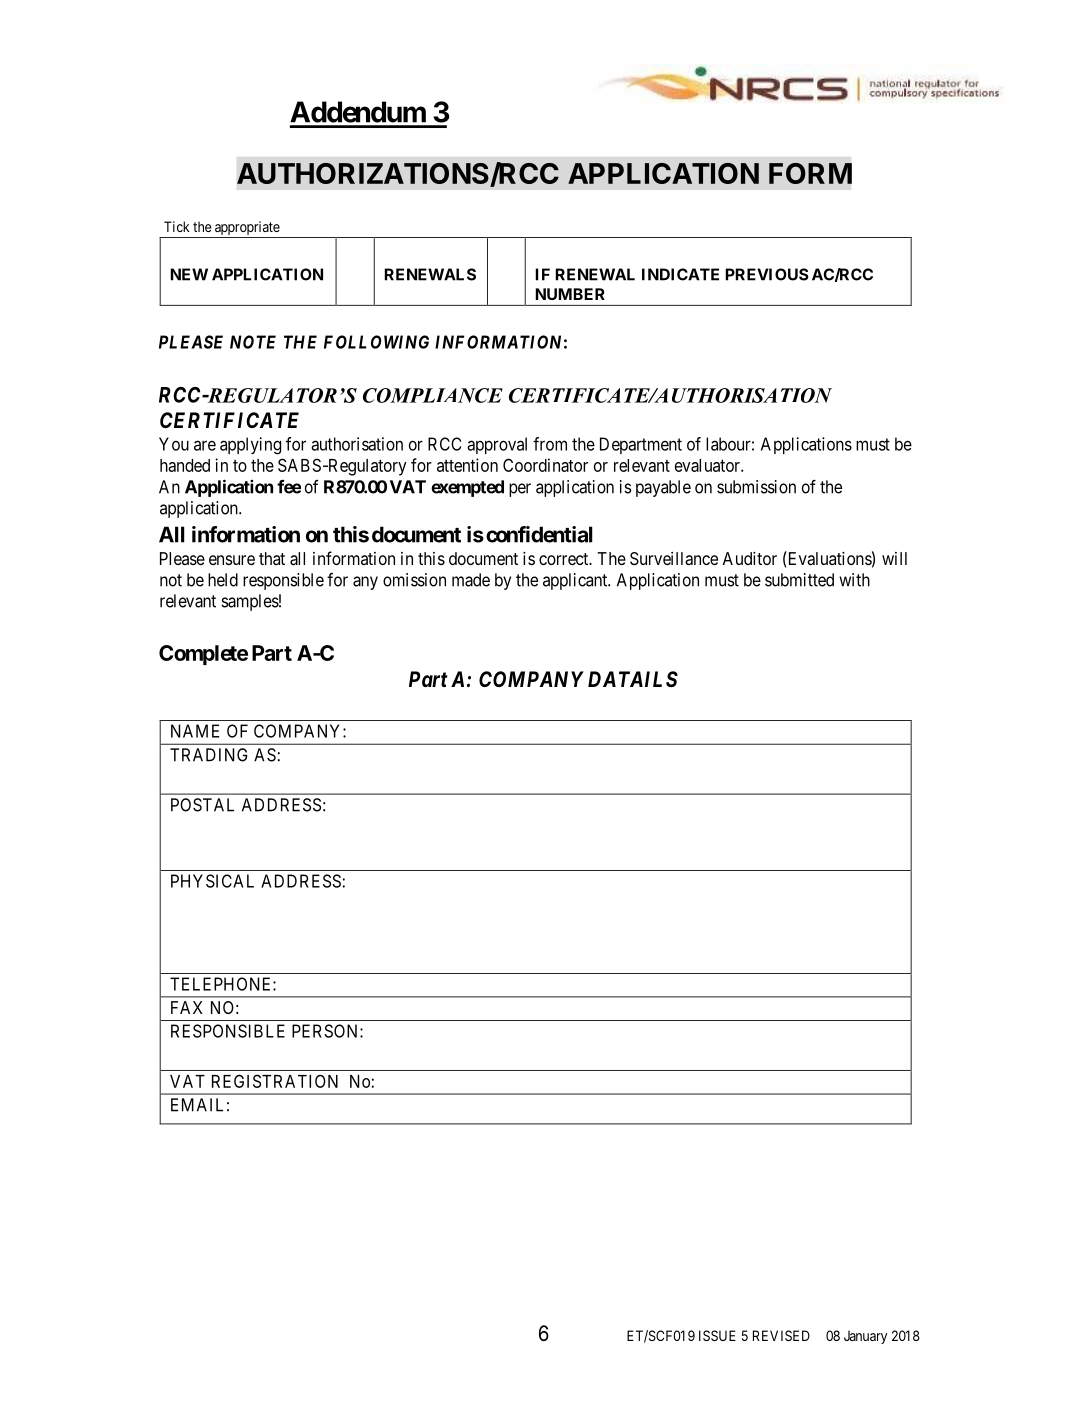 This screenshot has width=1086, height=1406. I want to click on held, so click(223, 580).
